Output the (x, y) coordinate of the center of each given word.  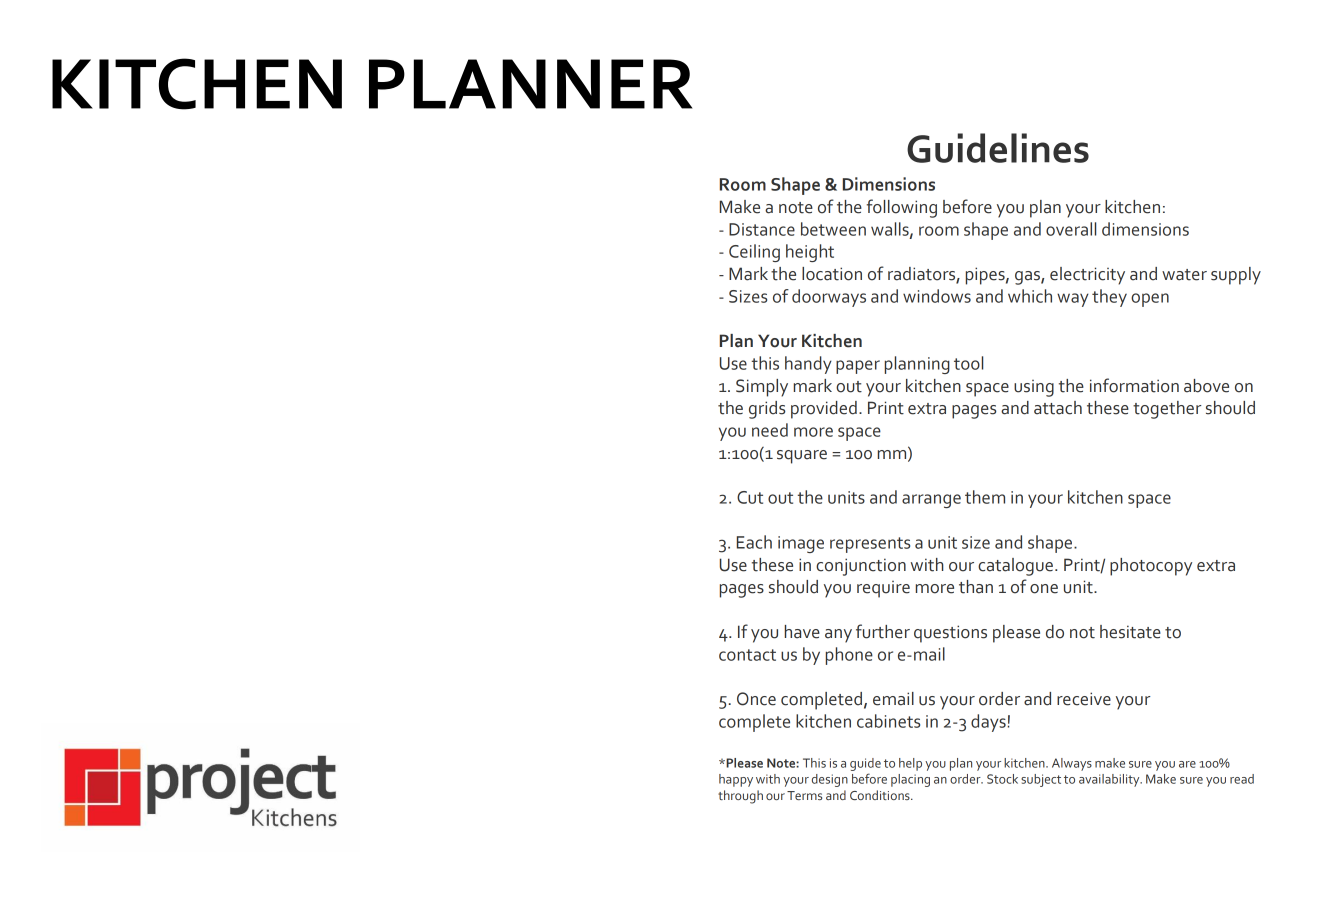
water (1184, 275)
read (1242, 779)
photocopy (1151, 567)
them (985, 497)
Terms (804, 795)
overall (1071, 229)
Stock (1002, 779)
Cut (750, 497)
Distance (762, 229)
